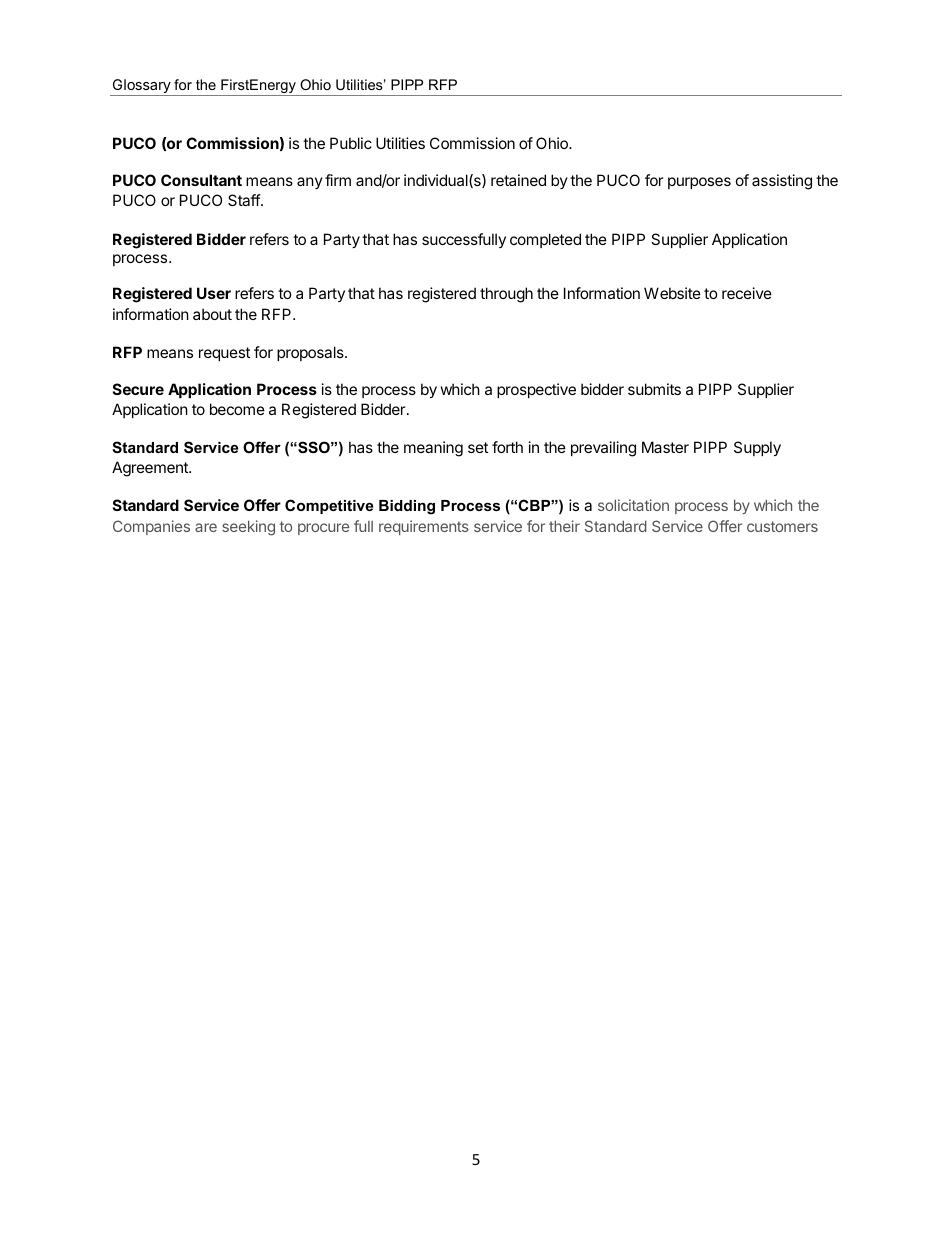 This screenshot has width=952, height=1233. I want to click on Public, so click(351, 143).
